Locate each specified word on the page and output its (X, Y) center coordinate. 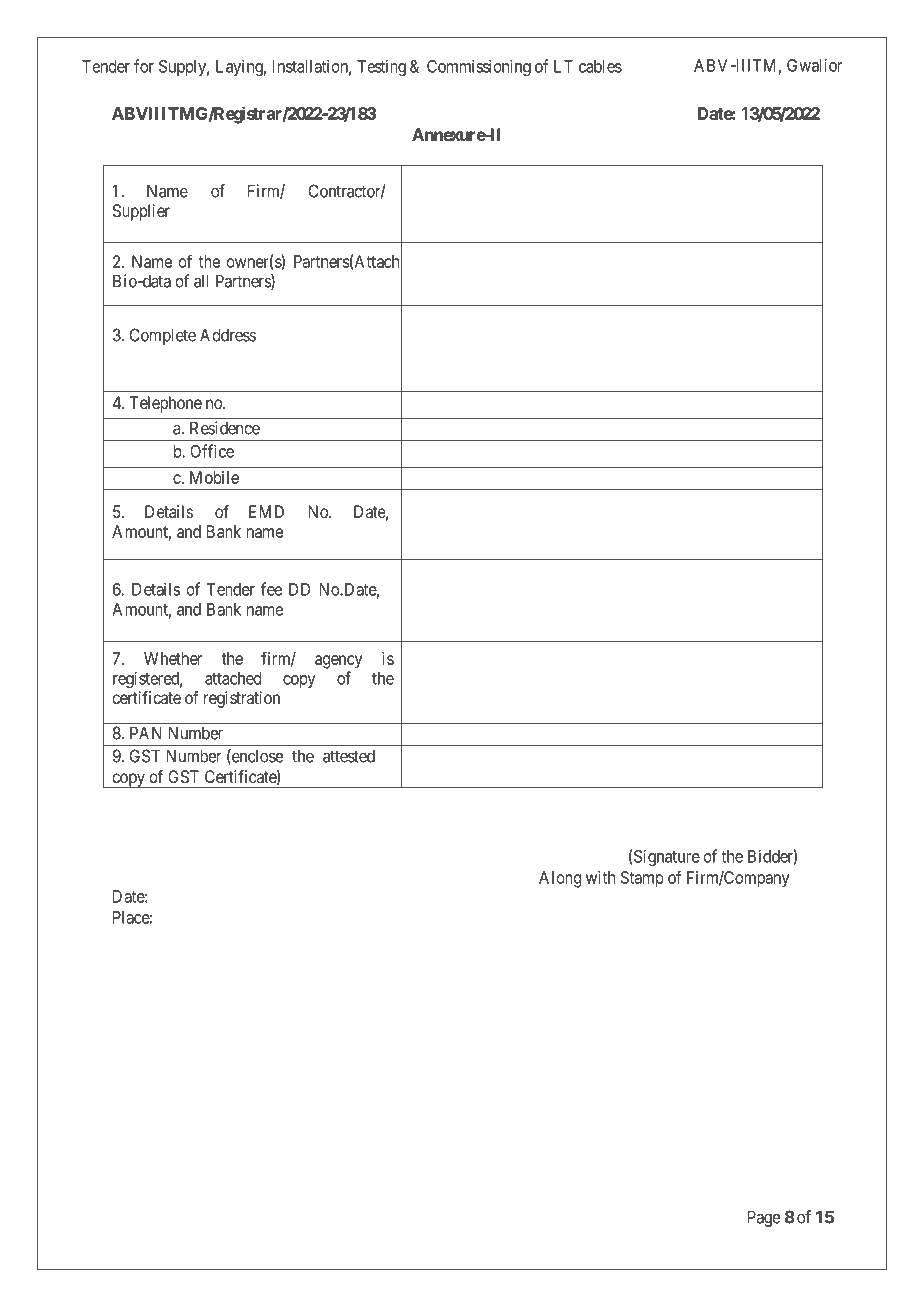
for (144, 66)
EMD (266, 511)
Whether (173, 658)
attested (349, 756)
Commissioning (479, 67)
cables (600, 66)
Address (228, 335)
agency (338, 662)
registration (242, 699)
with (600, 877)
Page (764, 1218)
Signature (667, 857)
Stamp (642, 879)
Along (560, 879)
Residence (225, 428)
